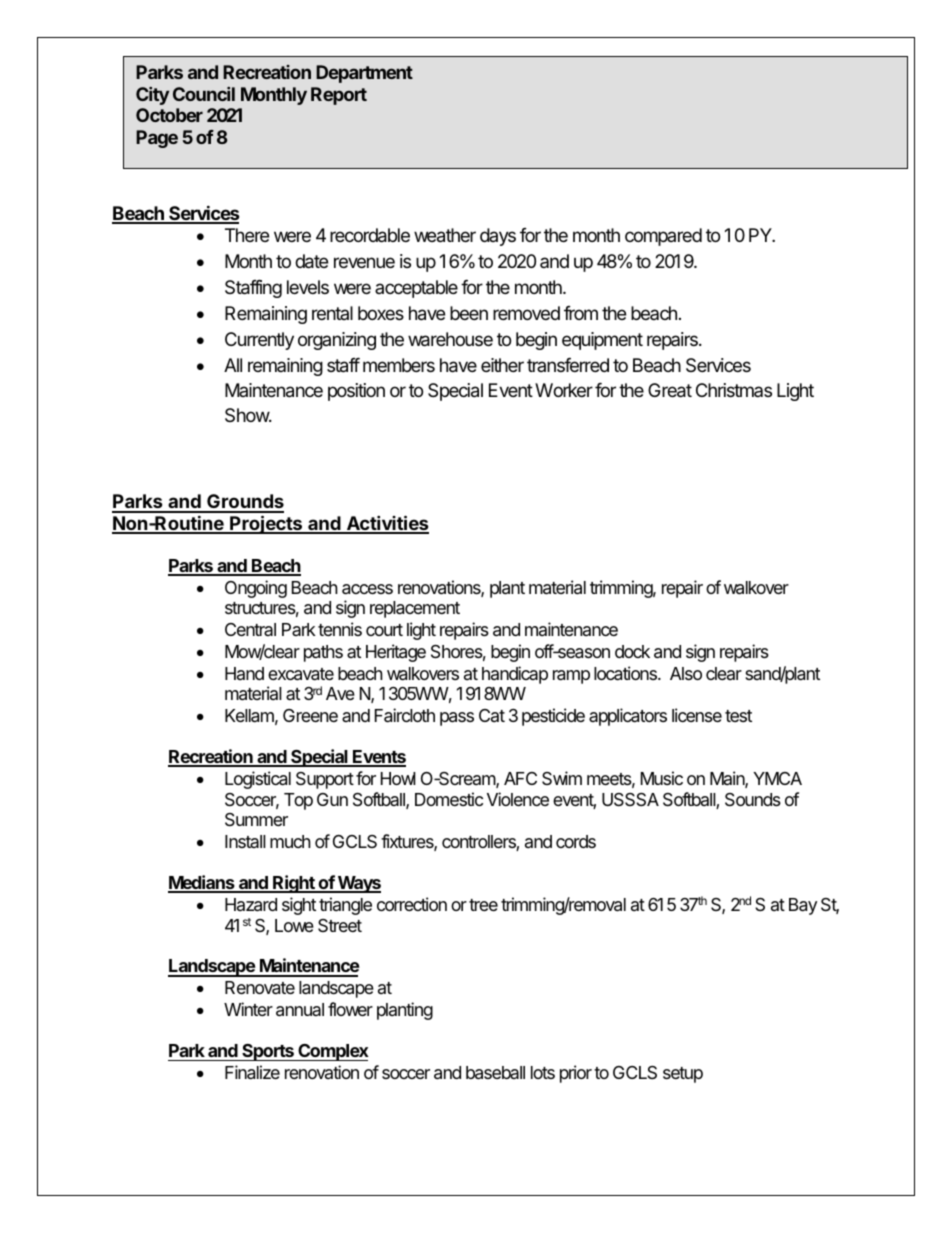 The height and width of the document is (1233, 952). What do you see at coordinates (204, 94) in the document?
I see `Council` at bounding box center [204, 94].
